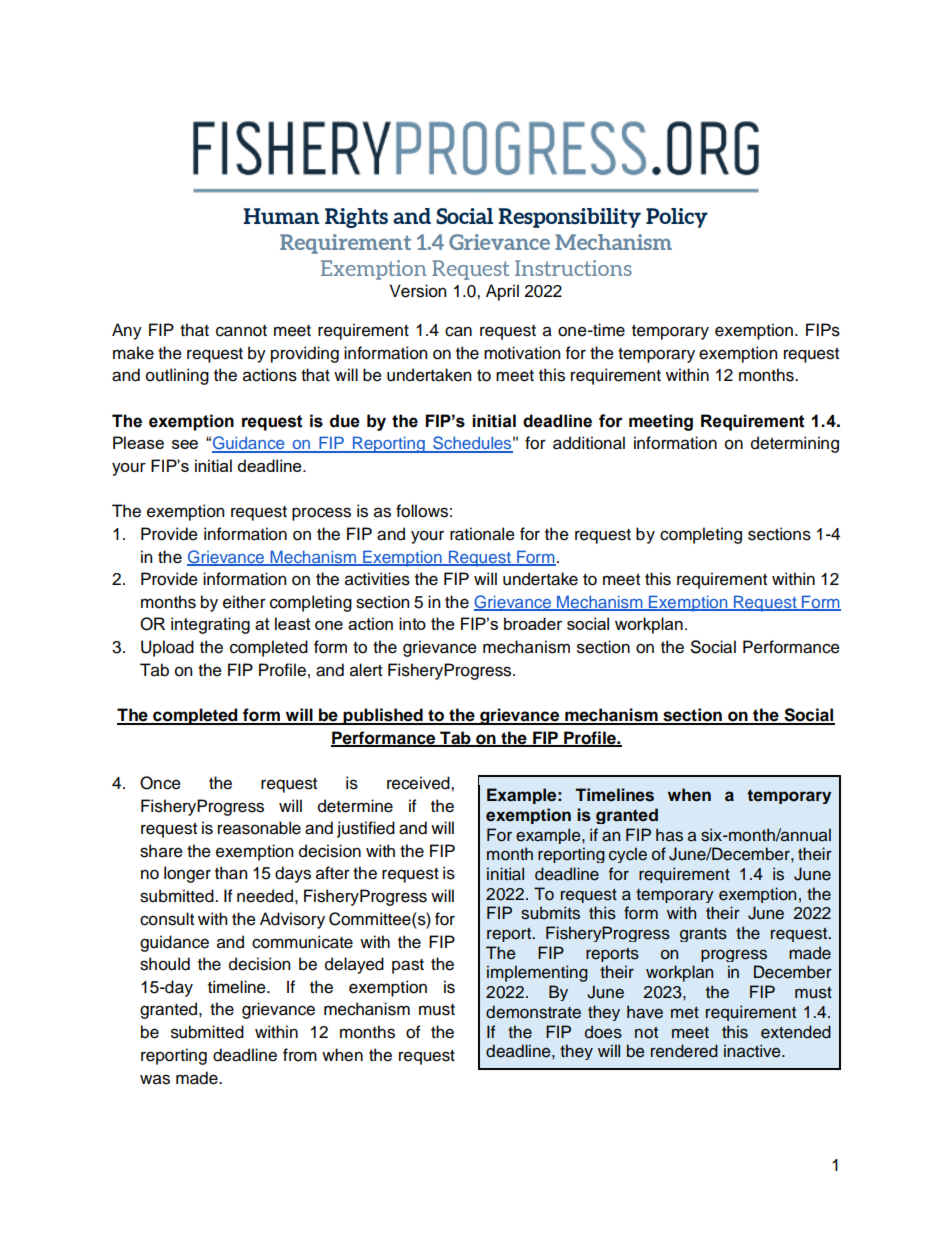 This page has height=1233, width=952. Describe the element at coordinates (210, 625) in the page. I see `integrating` at that location.
